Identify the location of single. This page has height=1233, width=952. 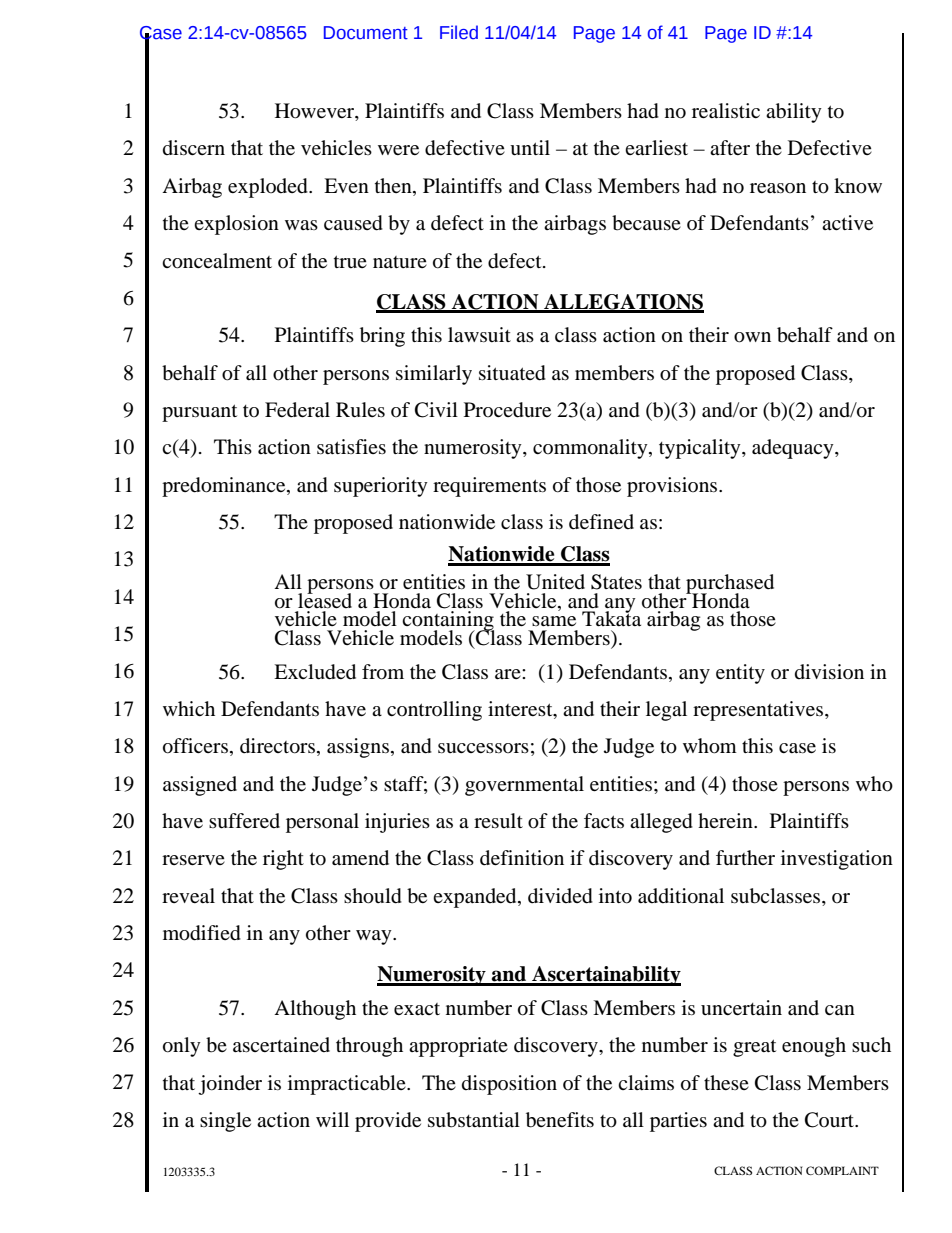
(225, 1122).
